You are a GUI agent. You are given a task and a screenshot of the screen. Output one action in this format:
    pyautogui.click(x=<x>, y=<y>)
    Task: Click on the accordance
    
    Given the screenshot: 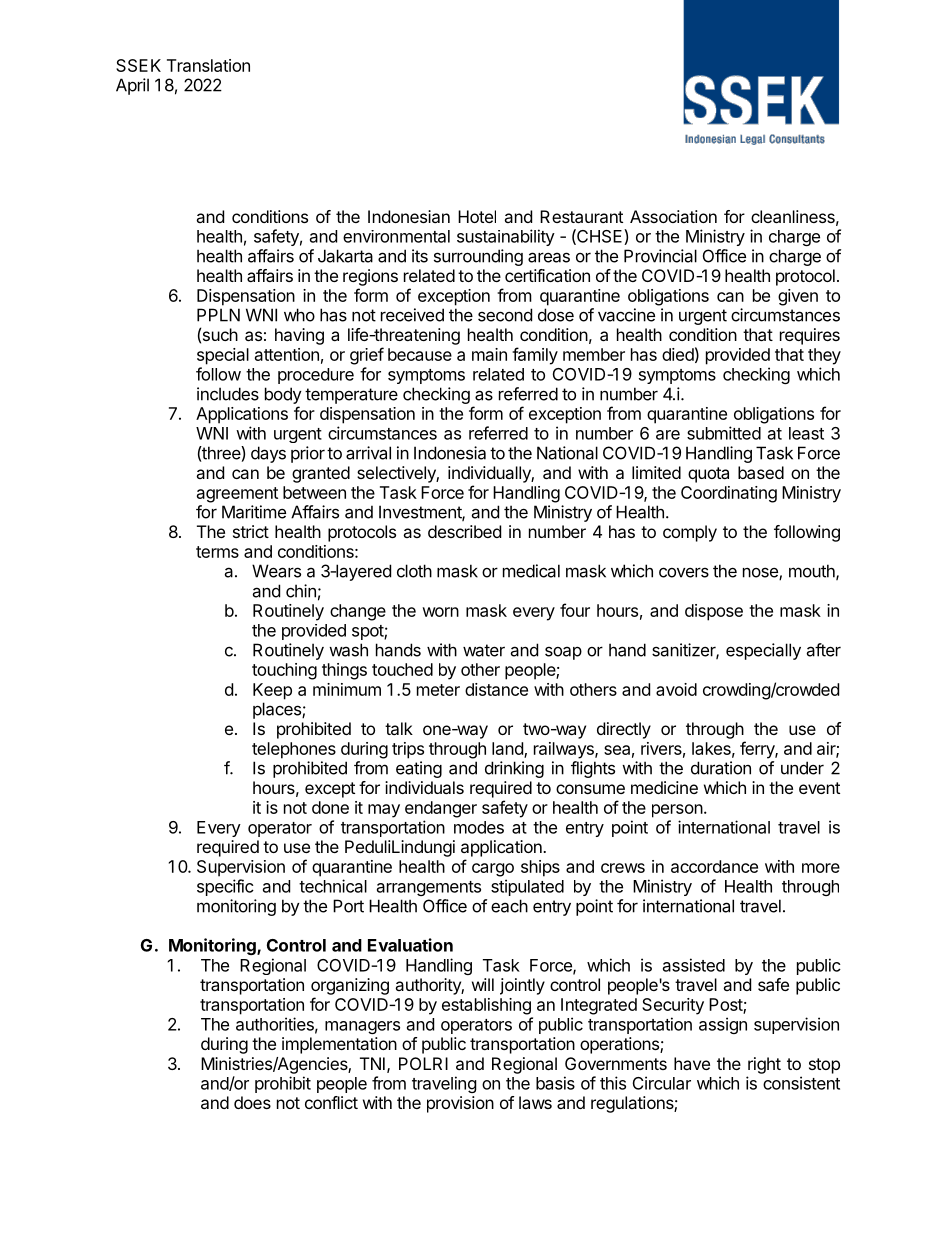 What is the action you would take?
    pyautogui.click(x=714, y=866)
